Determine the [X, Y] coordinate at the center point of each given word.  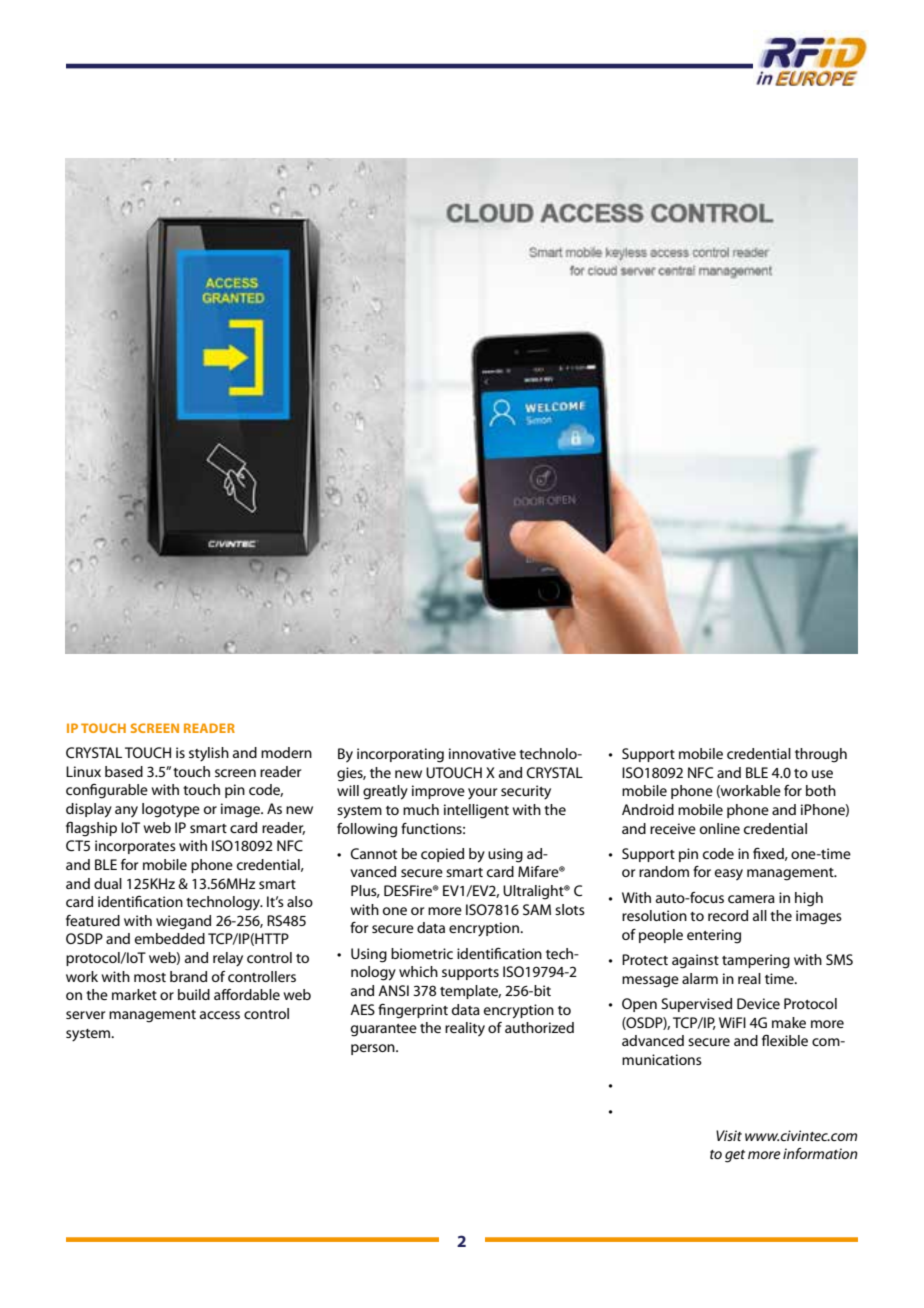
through [821, 755]
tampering [756, 961]
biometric [422, 953]
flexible [785, 1040]
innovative [482, 753]
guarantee [384, 1030]
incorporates [135, 847]
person [374, 1049]
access [220, 1015]
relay [228, 959]
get [735, 1156]
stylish [209, 754]
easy [729, 874]
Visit [729, 1135]
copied [442, 855]
